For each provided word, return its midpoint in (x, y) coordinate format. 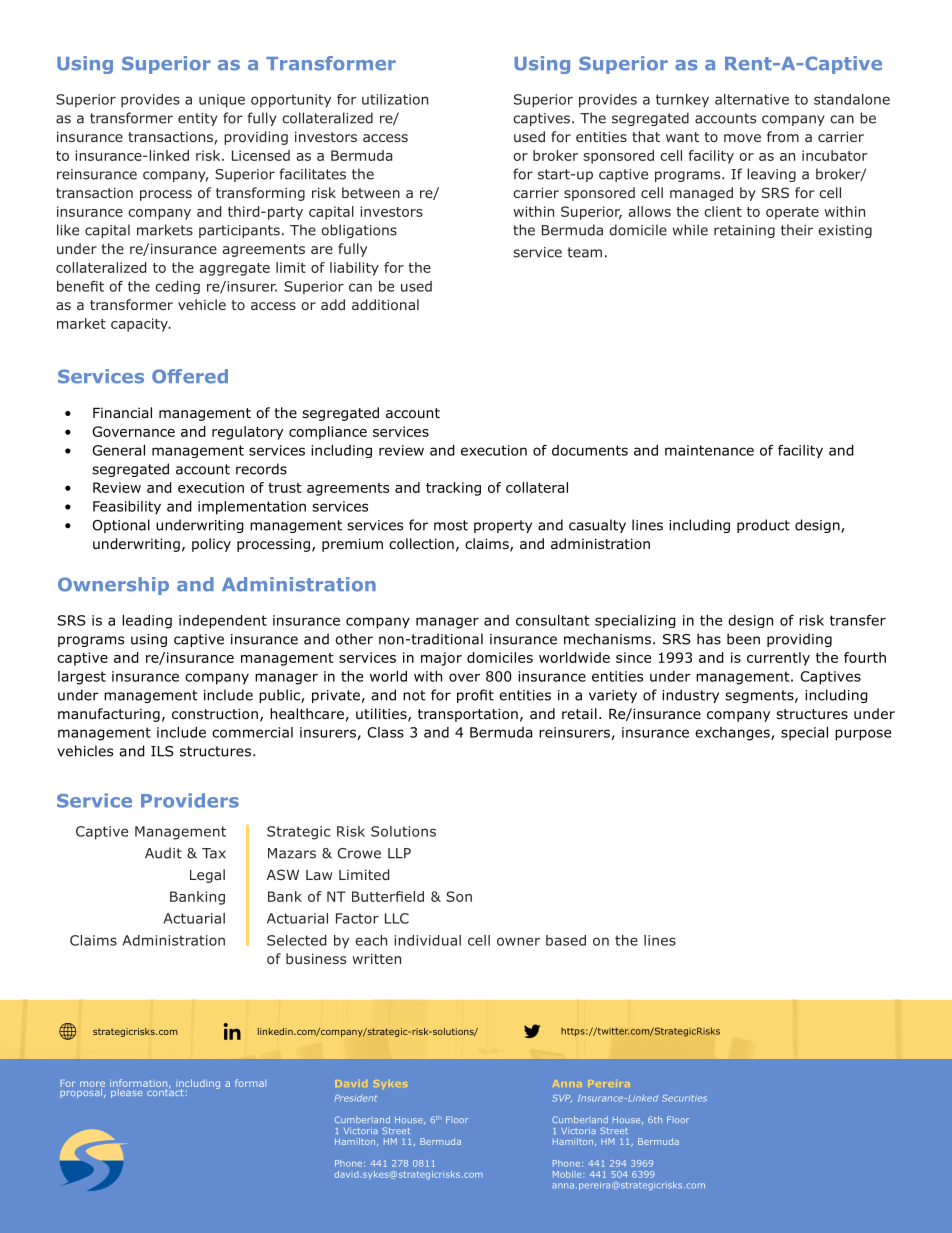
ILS (162, 751)
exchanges (733, 734)
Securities (684, 1098)
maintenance (709, 450)
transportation (468, 715)
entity (198, 119)
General (118, 450)
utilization (395, 99)
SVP (562, 1099)
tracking (453, 489)
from (783, 136)
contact (165, 1091)
